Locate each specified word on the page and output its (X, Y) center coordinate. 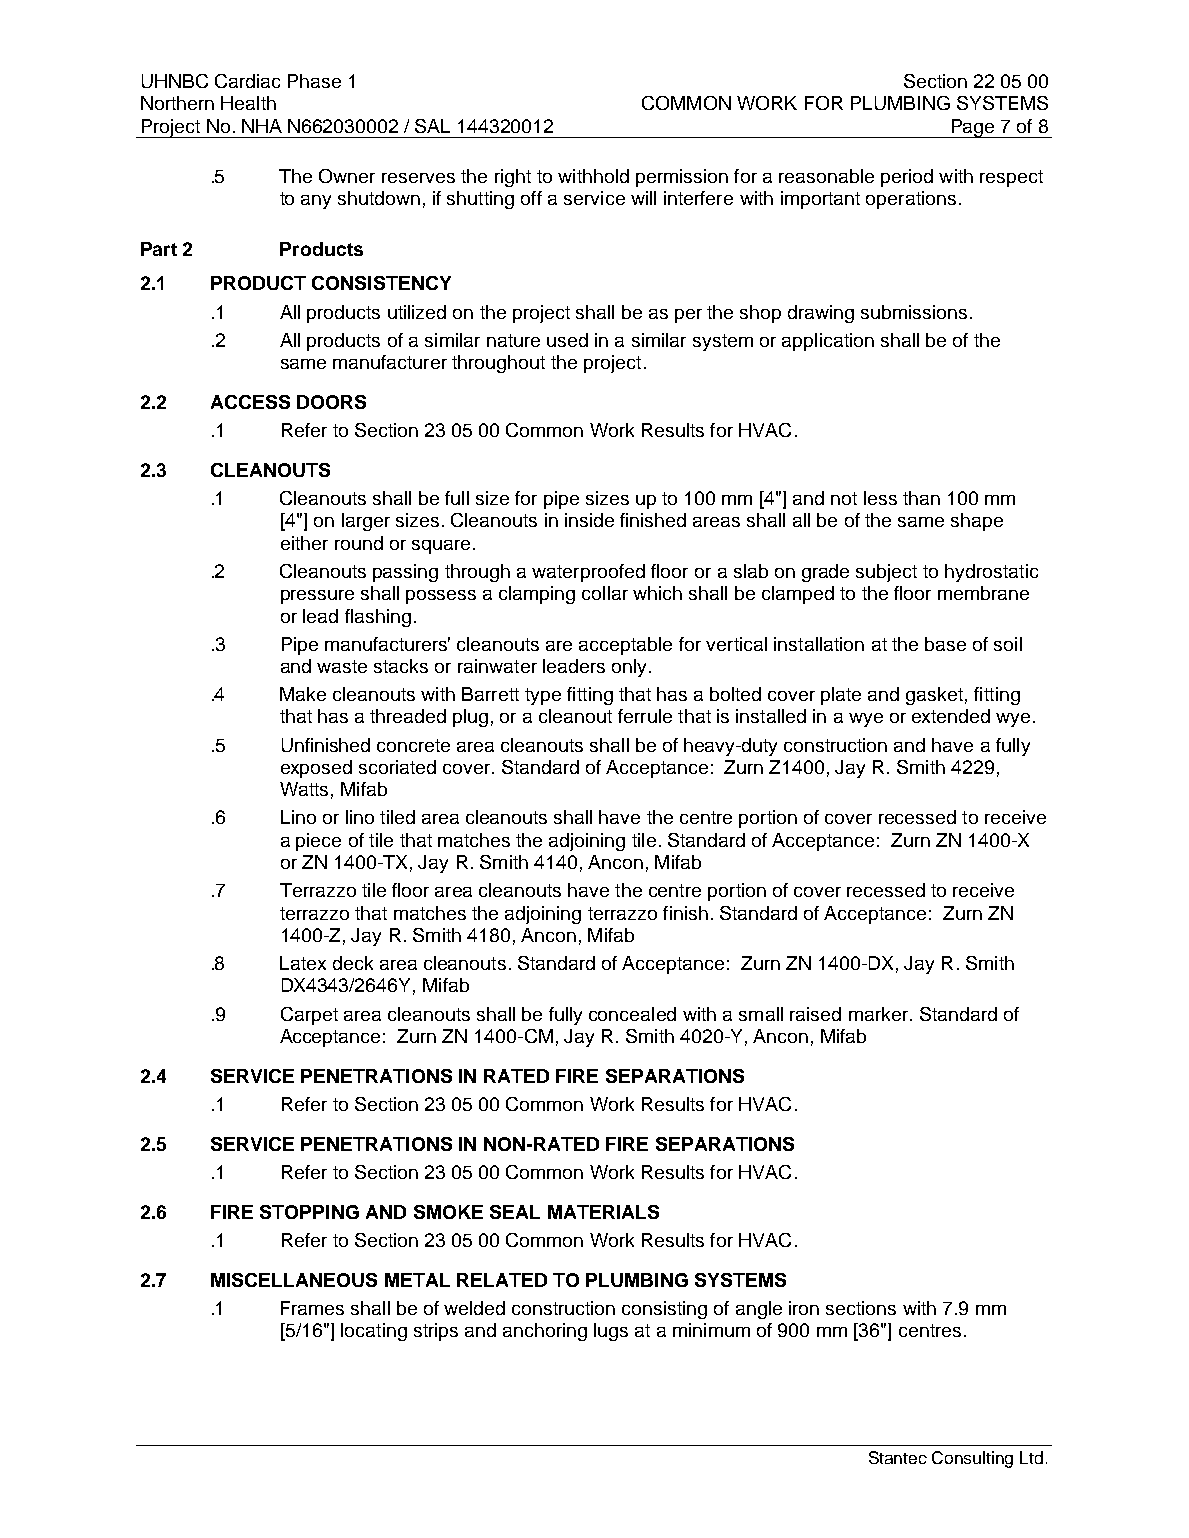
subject (886, 573)
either (304, 543)
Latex (303, 963)
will (643, 198)
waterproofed (588, 573)
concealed (632, 1014)
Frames (312, 1308)
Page (973, 128)
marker (880, 1014)
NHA (262, 126)
